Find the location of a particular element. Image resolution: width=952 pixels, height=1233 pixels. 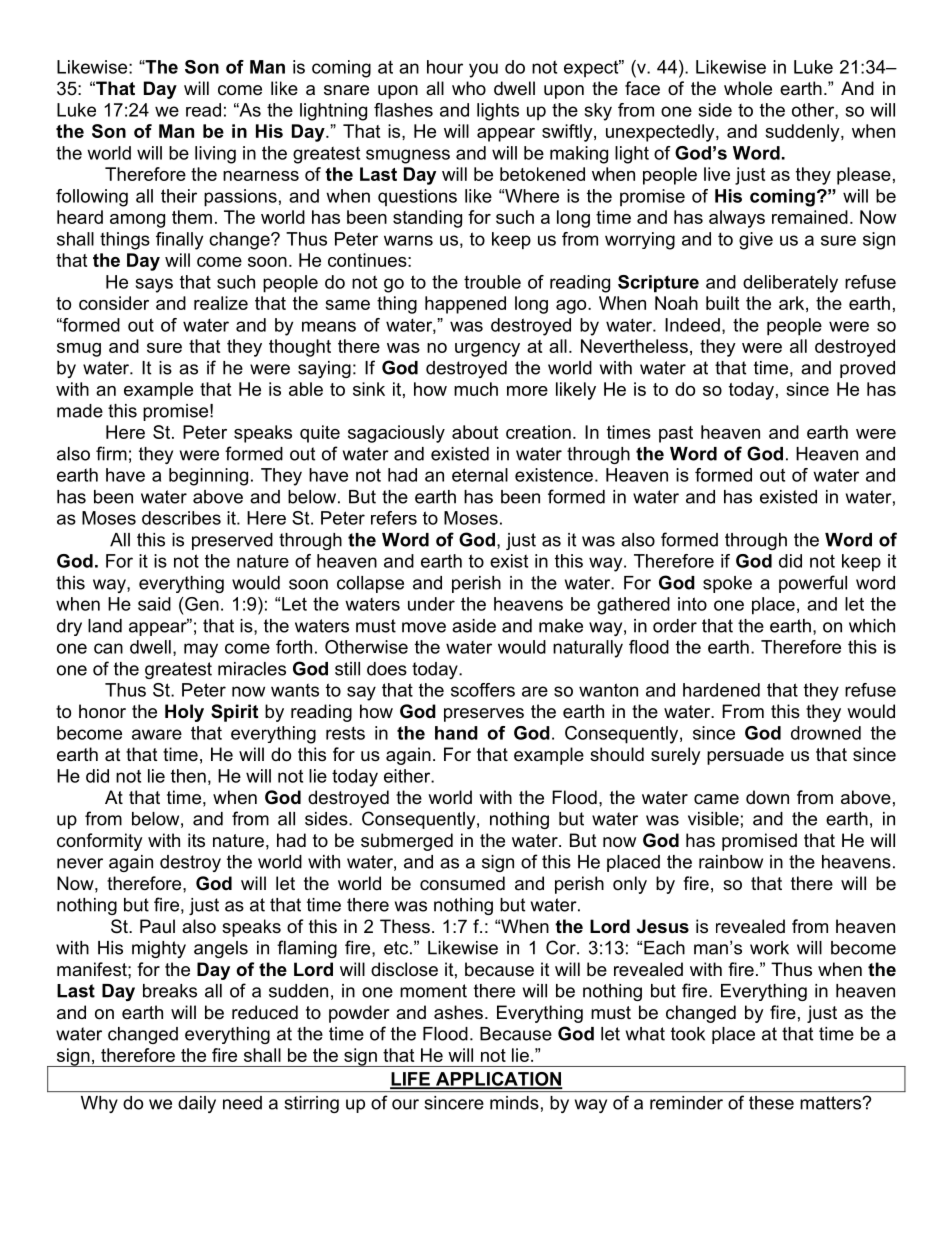

living is located at coordinates (215, 155).
